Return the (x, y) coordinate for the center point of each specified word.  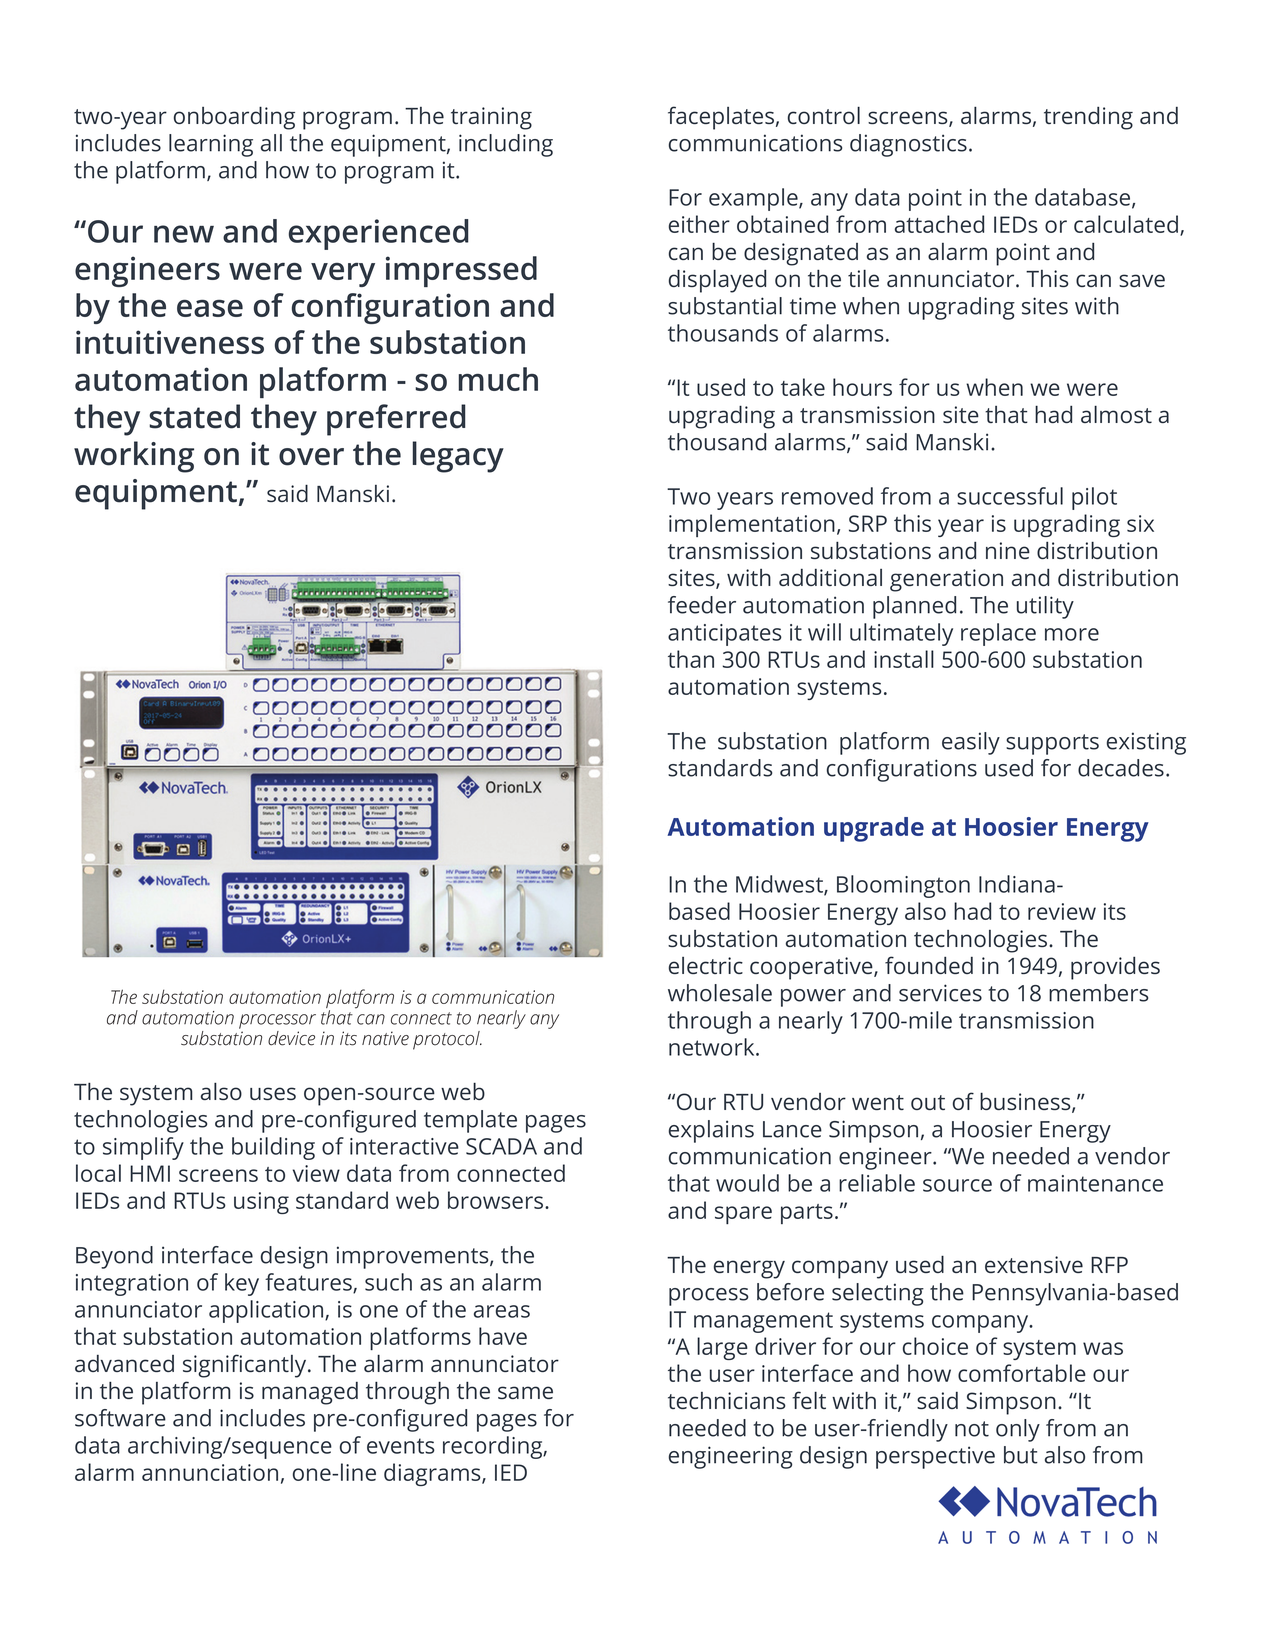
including (506, 145)
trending (1088, 118)
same (525, 1392)
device (291, 1038)
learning (211, 145)
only (1018, 1430)
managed (310, 1393)
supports (1052, 744)
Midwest (780, 885)
